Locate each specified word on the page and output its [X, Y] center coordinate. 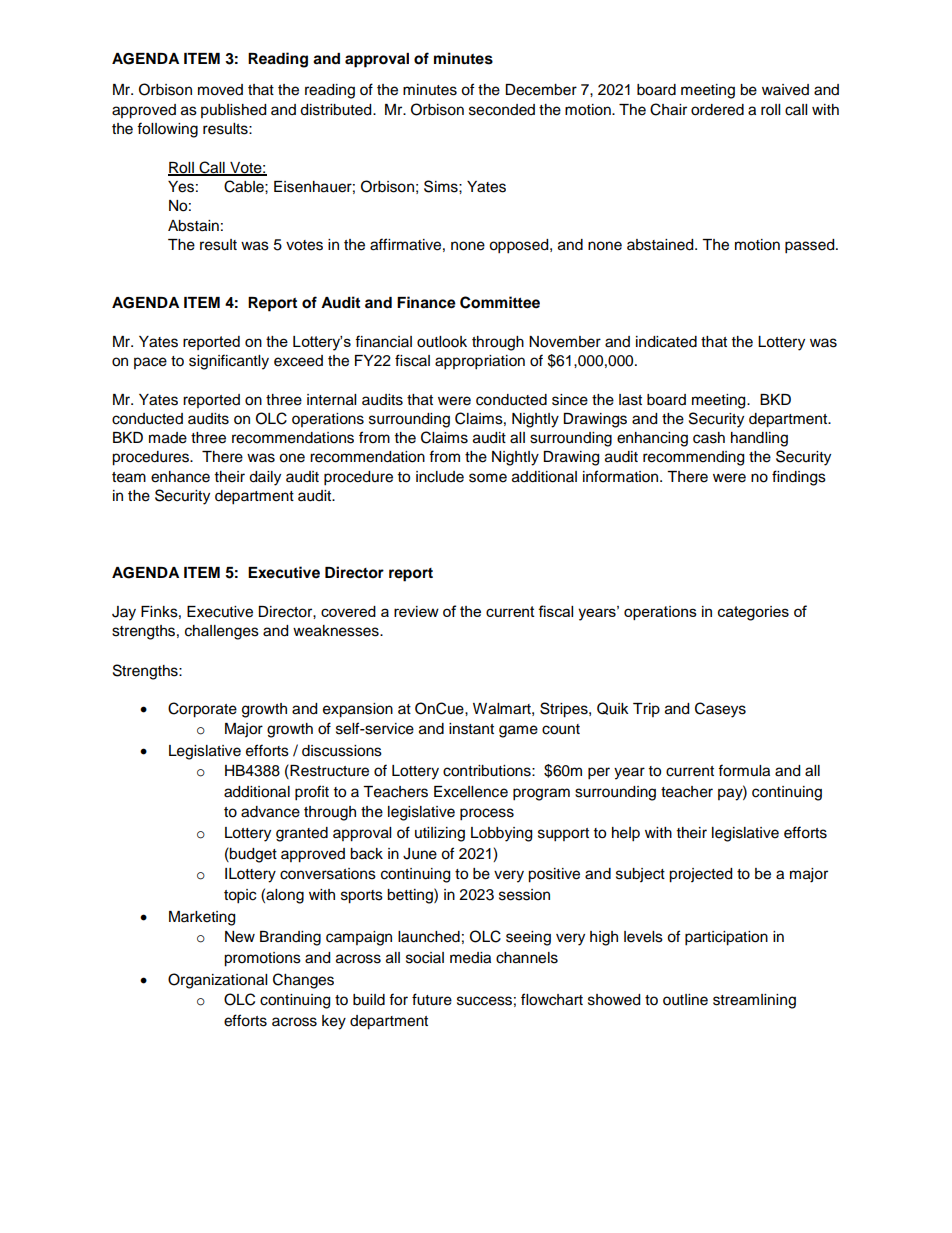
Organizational [217, 981]
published [233, 111]
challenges [222, 632]
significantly [229, 362]
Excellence [471, 792]
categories [753, 613]
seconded [502, 110]
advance [270, 812]
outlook [442, 342]
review [416, 611]
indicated [666, 342]
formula [744, 770]
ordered [717, 110]
